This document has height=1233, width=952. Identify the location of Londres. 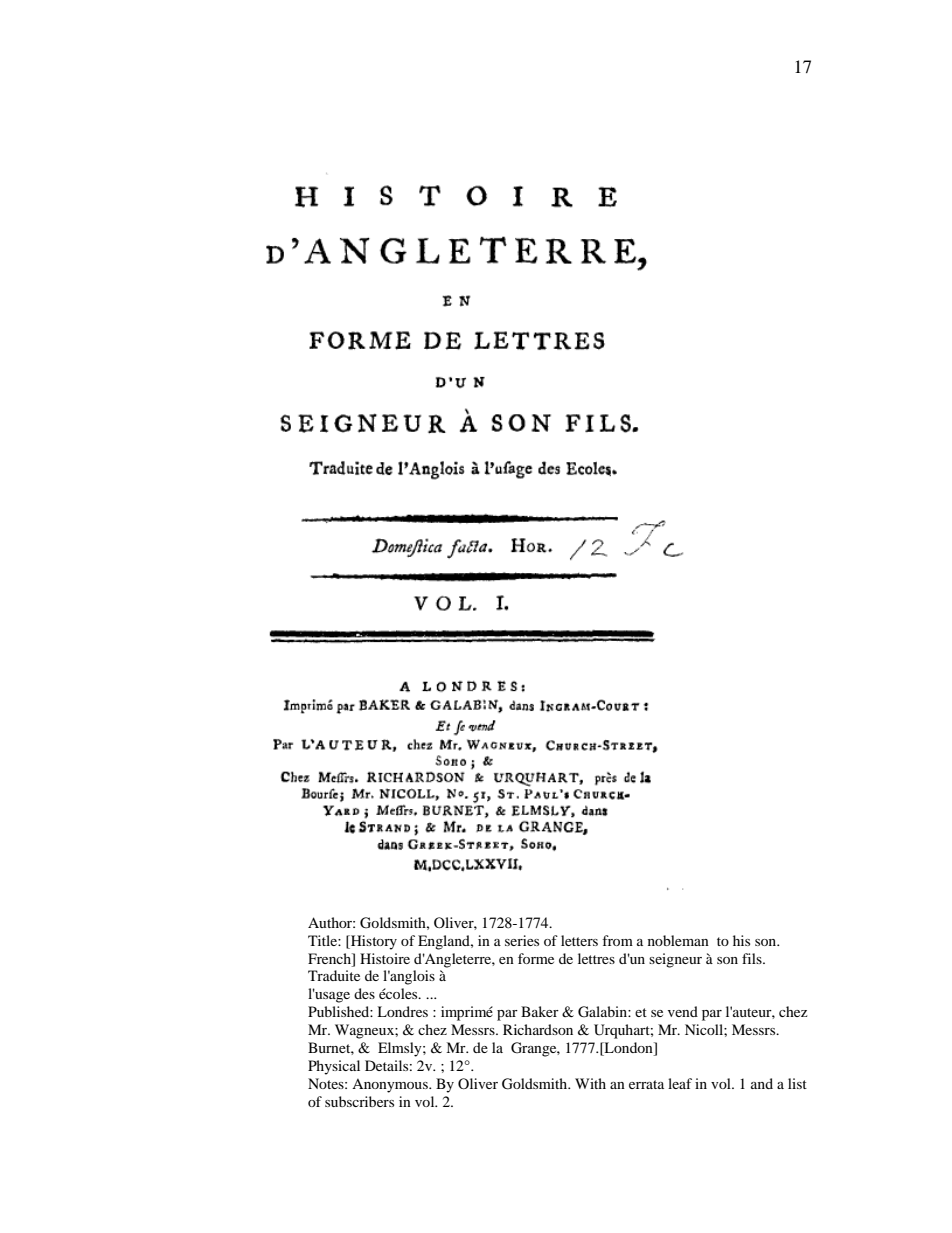
(402, 1011).
